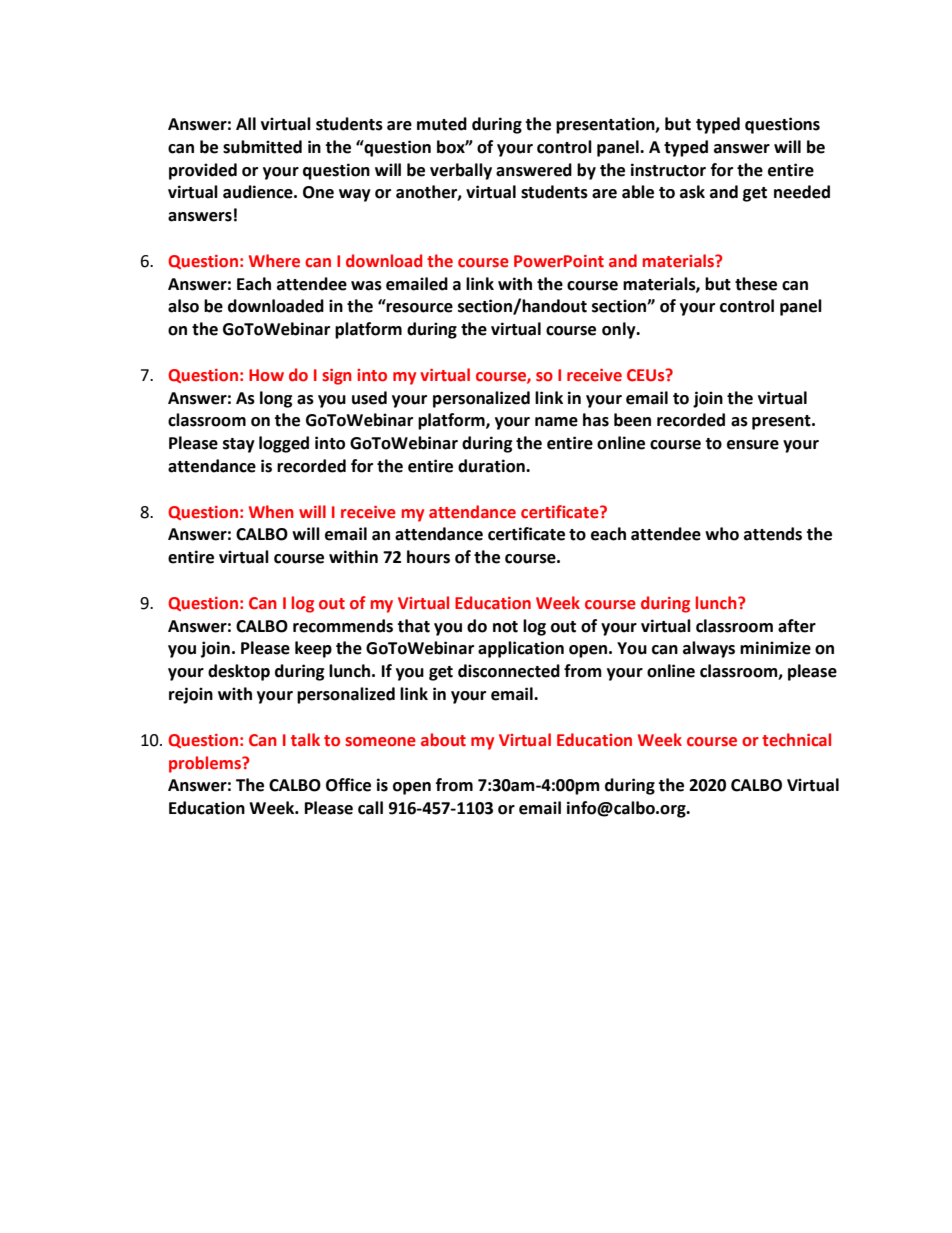 This page has height=1233, width=952. What do you see at coordinates (461, 171) in the page?
I see `verbally` at bounding box center [461, 171].
